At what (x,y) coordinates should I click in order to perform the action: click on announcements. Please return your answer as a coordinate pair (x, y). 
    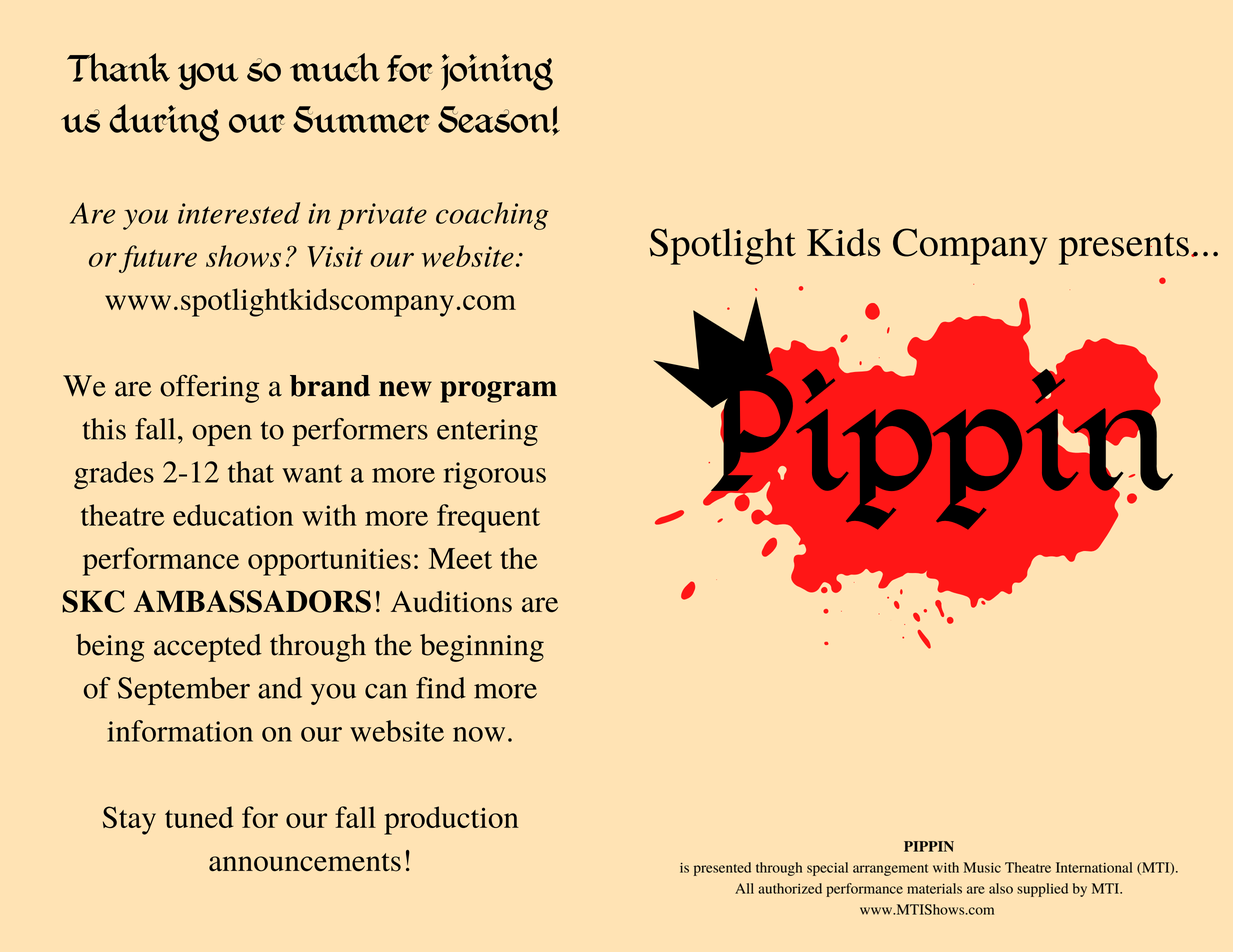
    Looking at the image, I should click on (305, 862).
